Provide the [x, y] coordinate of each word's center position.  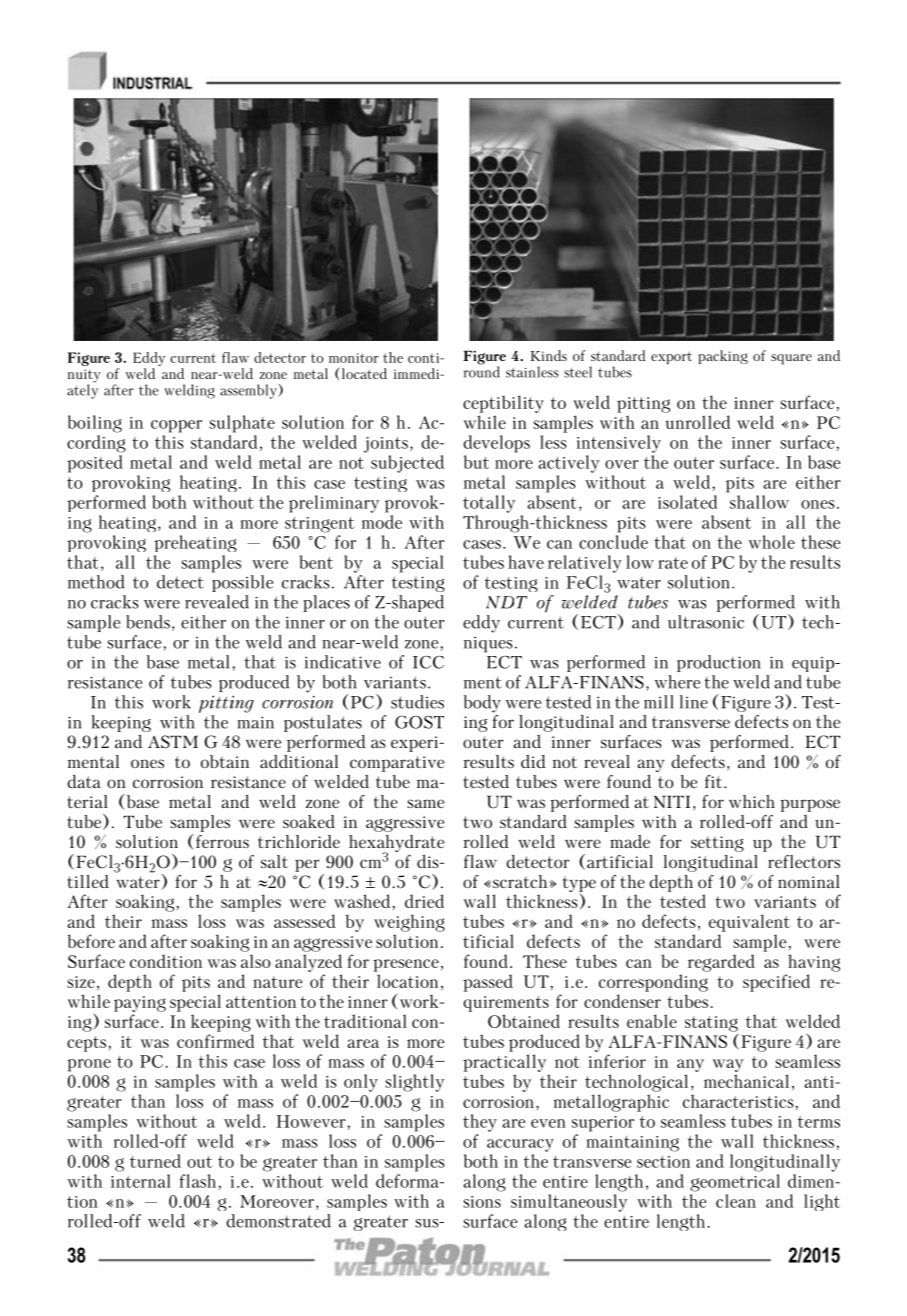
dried [424, 901]
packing [723, 357]
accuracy [520, 1145]
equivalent [749, 923]
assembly [249, 391]
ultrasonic [706, 622]
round [482, 371]
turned [155, 1161]
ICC [428, 662]
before [91, 941]
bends [148, 622]
